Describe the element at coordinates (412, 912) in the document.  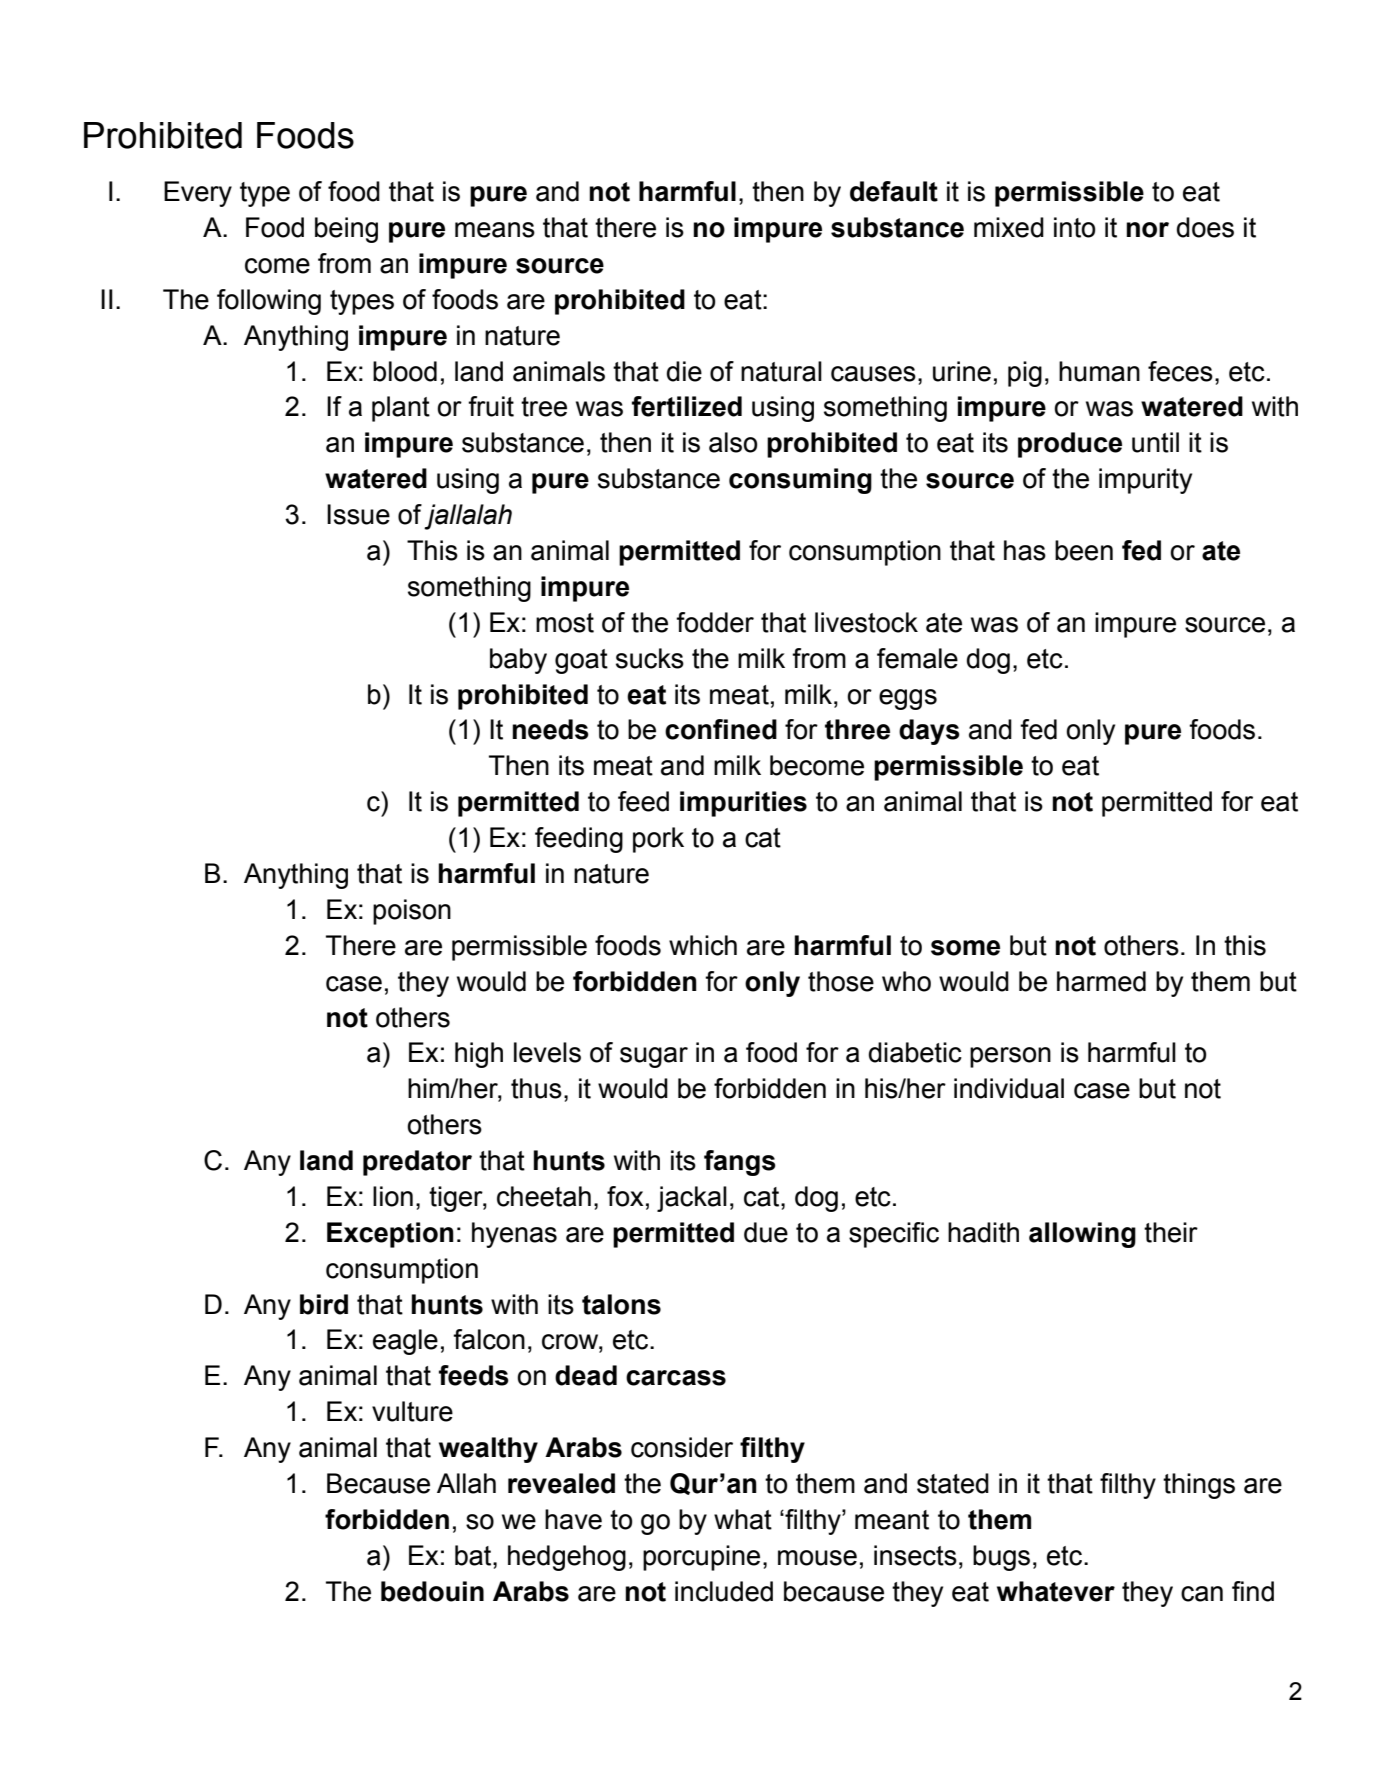
I see `poison` at that location.
